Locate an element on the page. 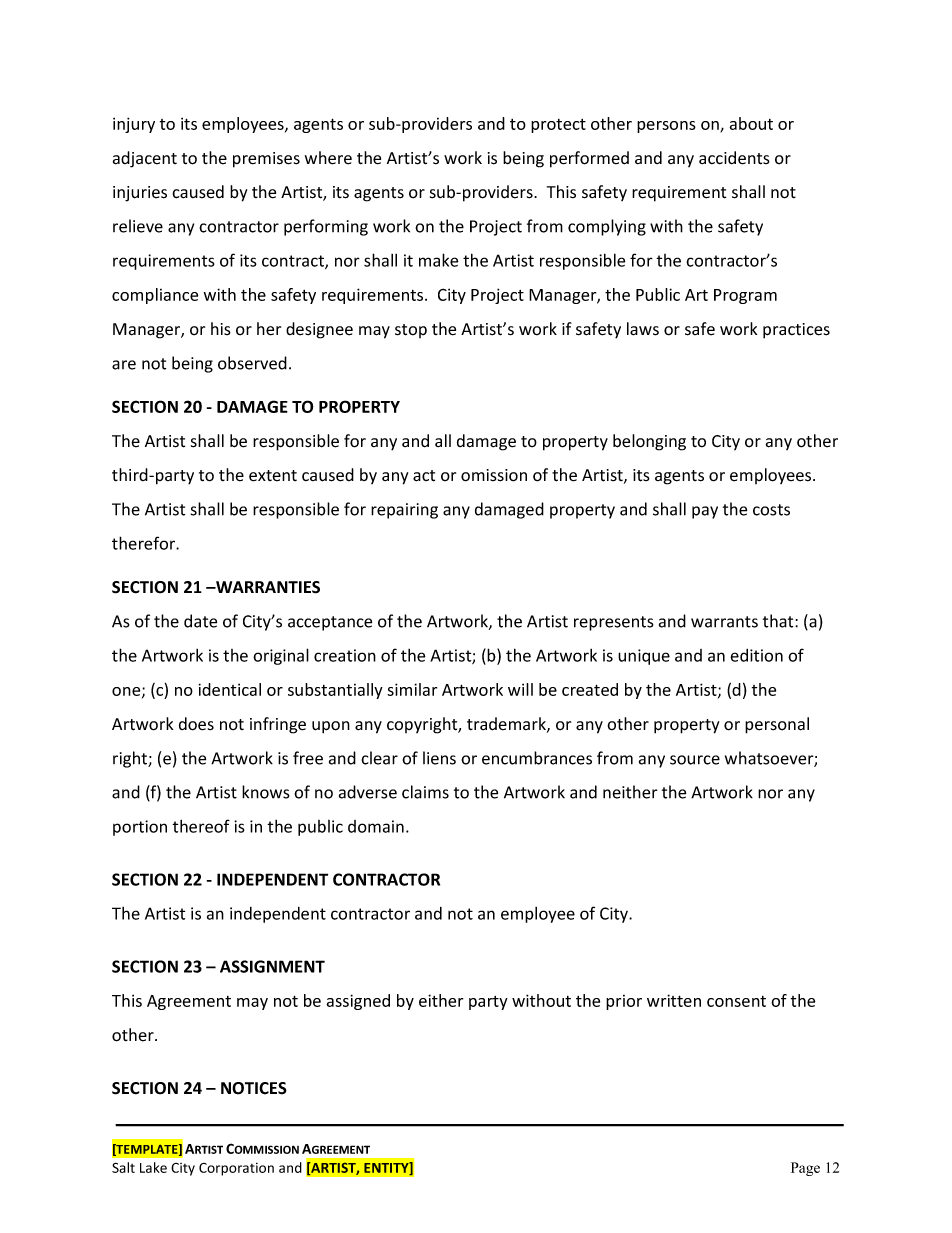 Image resolution: width=952 pixels, height=1233 pixels. date is located at coordinates (200, 621).
